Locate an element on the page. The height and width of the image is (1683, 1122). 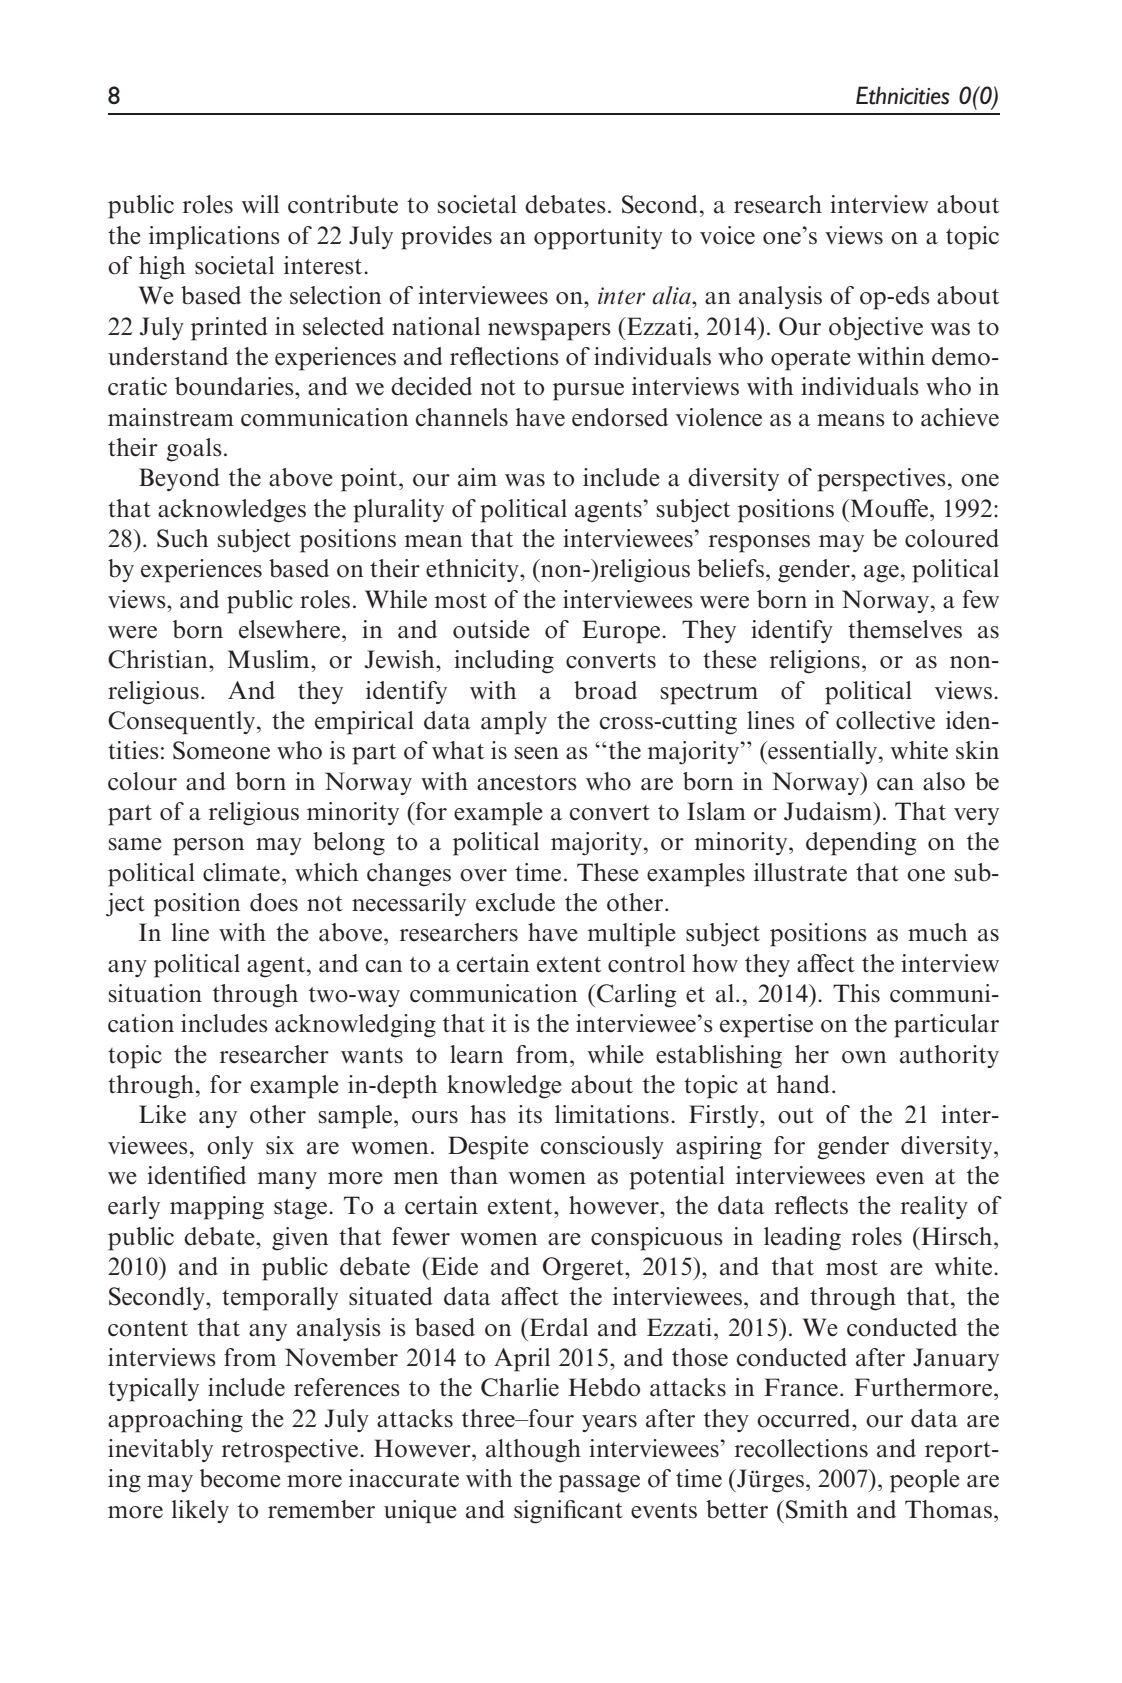
although is located at coordinates (533, 1451).
